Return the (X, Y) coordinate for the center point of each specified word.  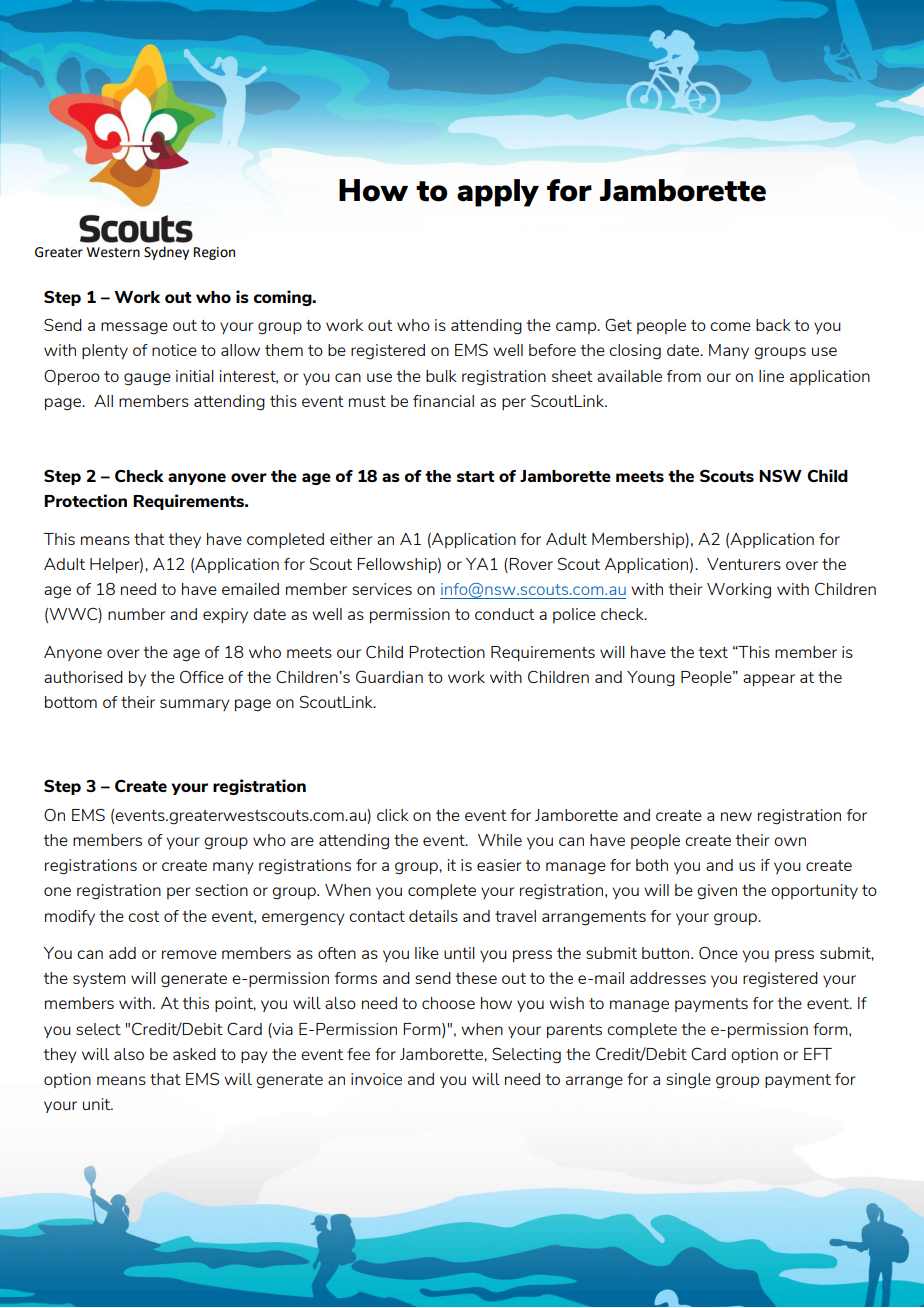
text (713, 652)
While (500, 840)
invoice (376, 1079)
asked (194, 1054)
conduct (505, 614)
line (771, 376)
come (730, 326)
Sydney (166, 253)
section (221, 890)
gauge (147, 379)
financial (443, 401)
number (137, 614)
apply (498, 193)
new (736, 816)
